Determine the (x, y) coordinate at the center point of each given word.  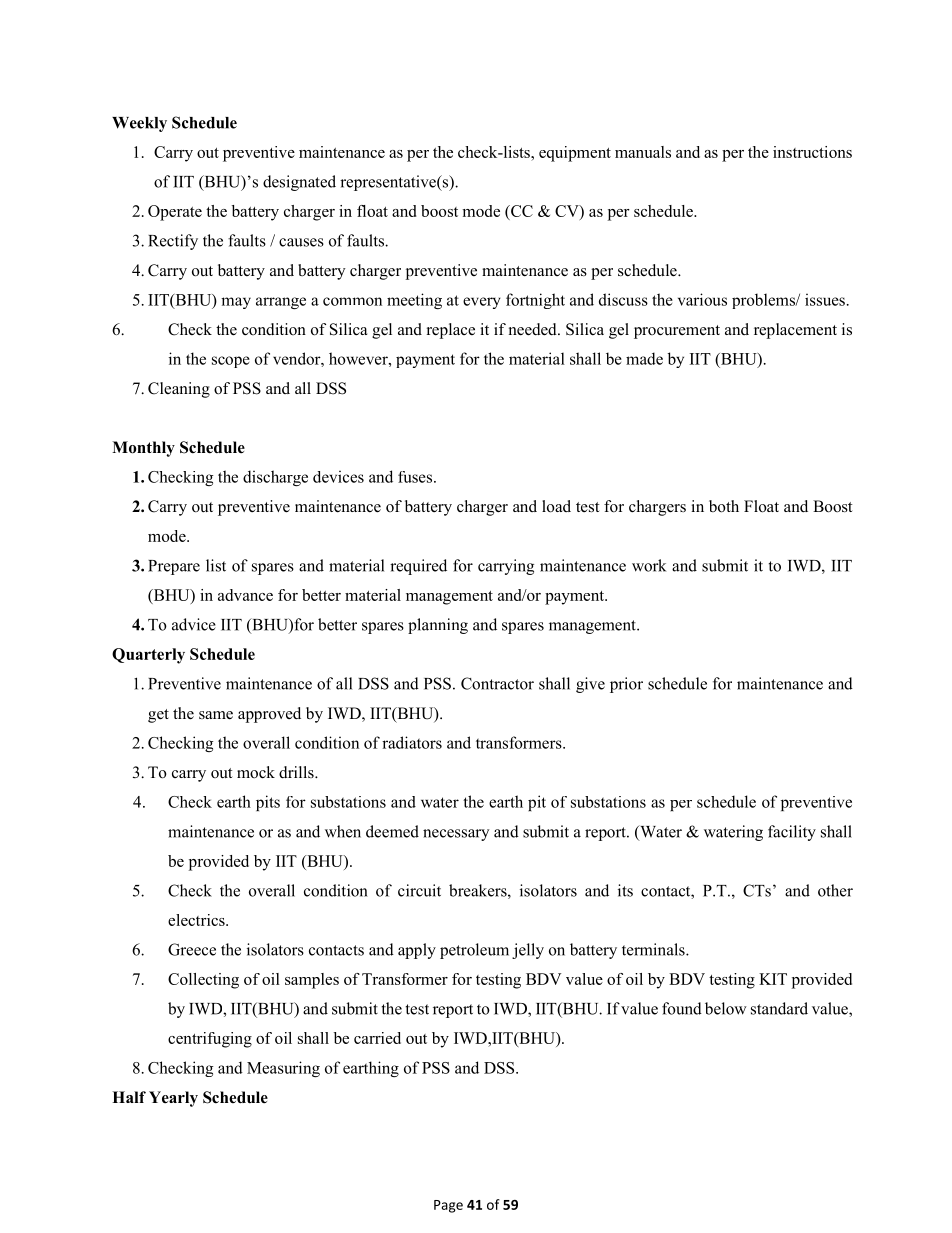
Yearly (173, 1099)
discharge (275, 478)
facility (792, 833)
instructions (812, 152)
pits (268, 803)
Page (448, 1206)
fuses (416, 477)
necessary (456, 835)
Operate (175, 213)
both (724, 506)
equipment (575, 154)
